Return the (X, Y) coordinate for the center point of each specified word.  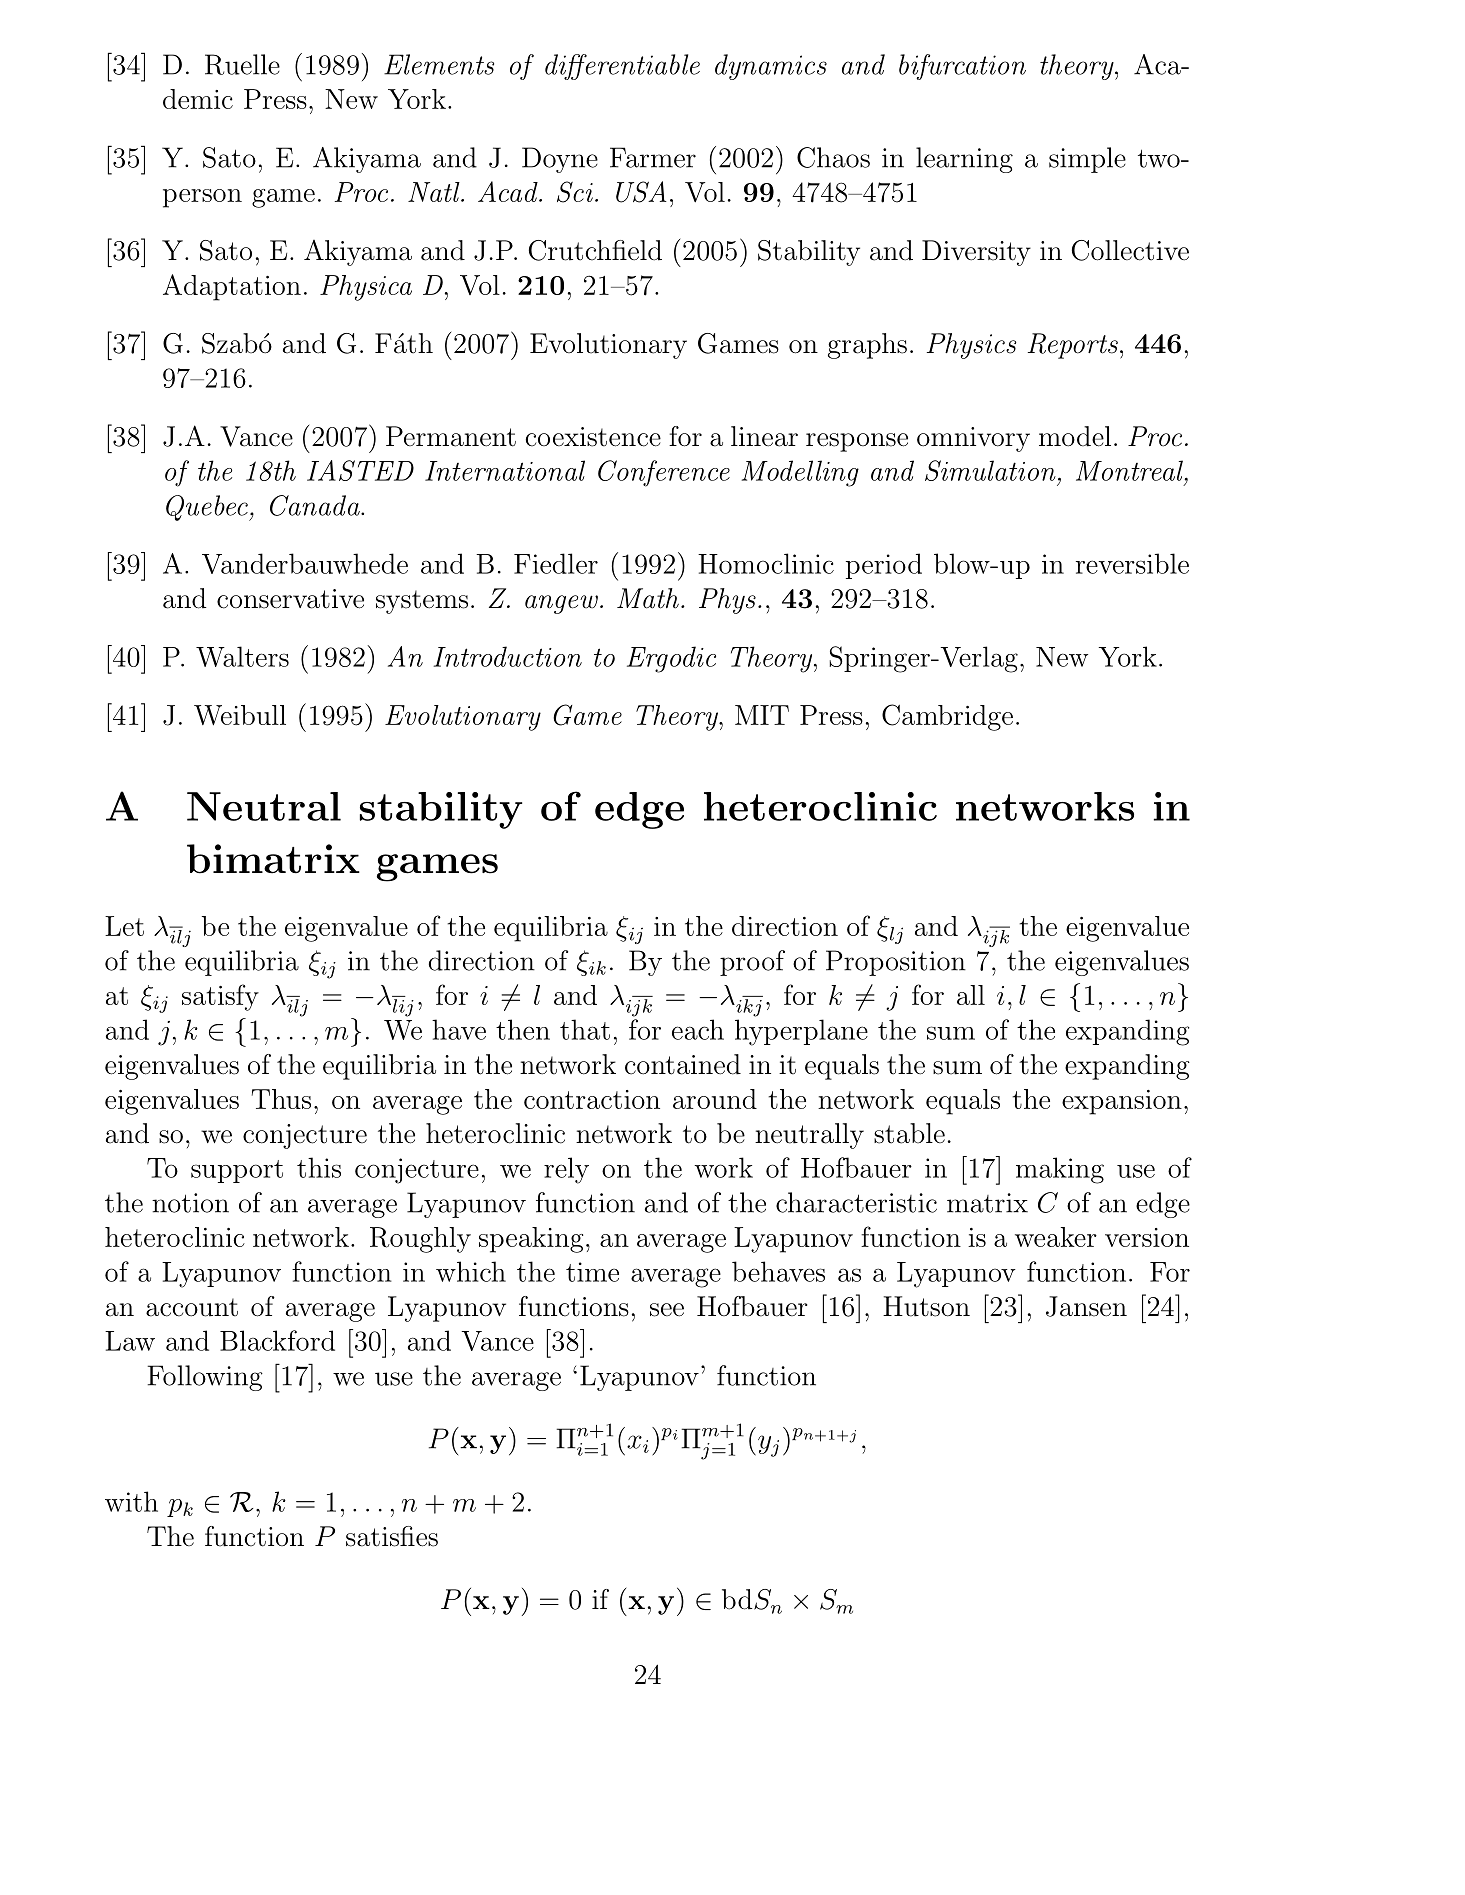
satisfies (392, 1536)
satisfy (220, 997)
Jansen (1086, 1306)
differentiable (622, 67)
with (131, 1501)
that (585, 1029)
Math (648, 598)
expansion (1122, 1102)
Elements (439, 64)
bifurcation (962, 67)
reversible (1132, 563)
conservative (290, 599)
